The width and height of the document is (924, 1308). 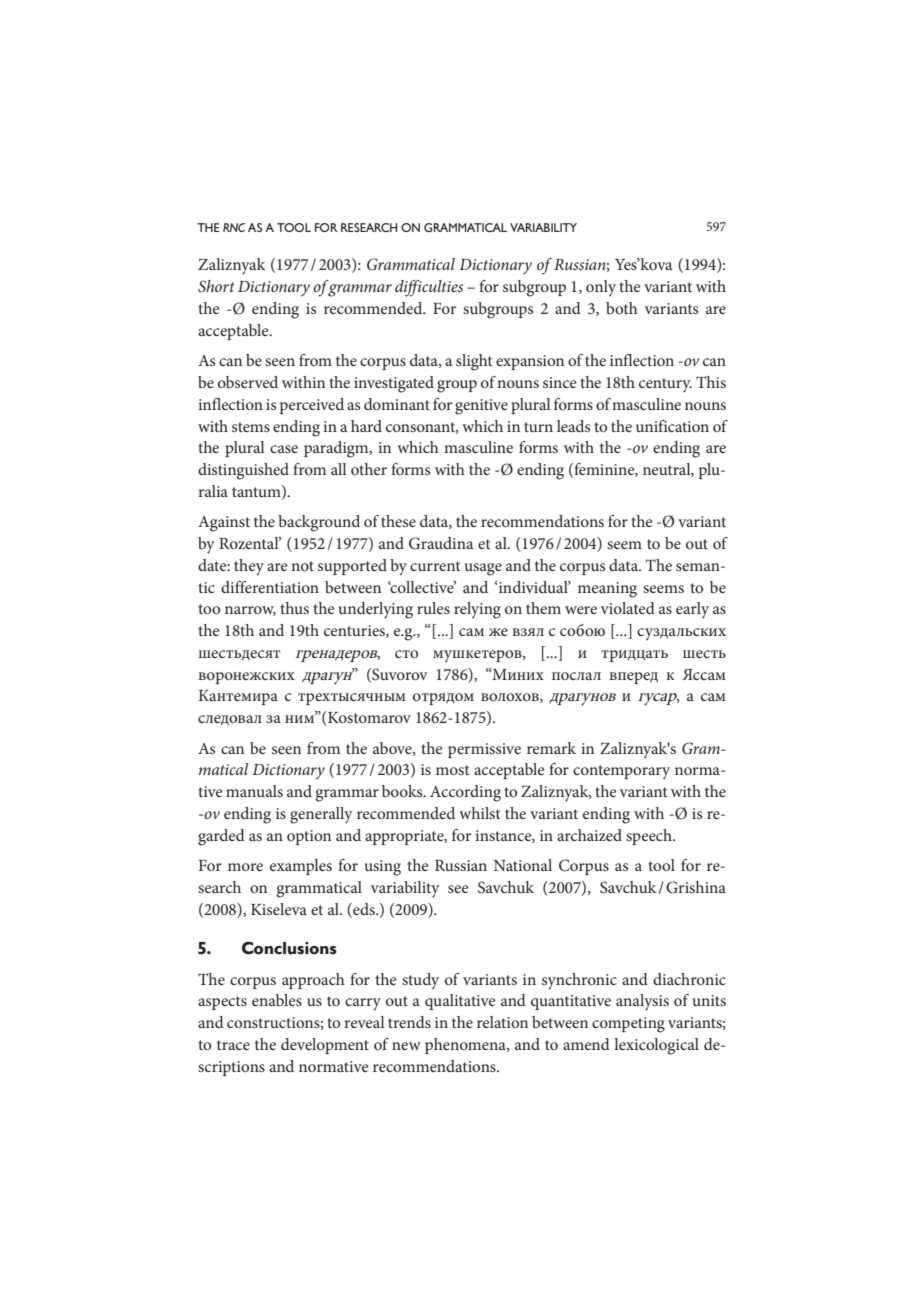 What do you see at coordinates (477, 610) in the document?
I see `relying` at bounding box center [477, 610].
